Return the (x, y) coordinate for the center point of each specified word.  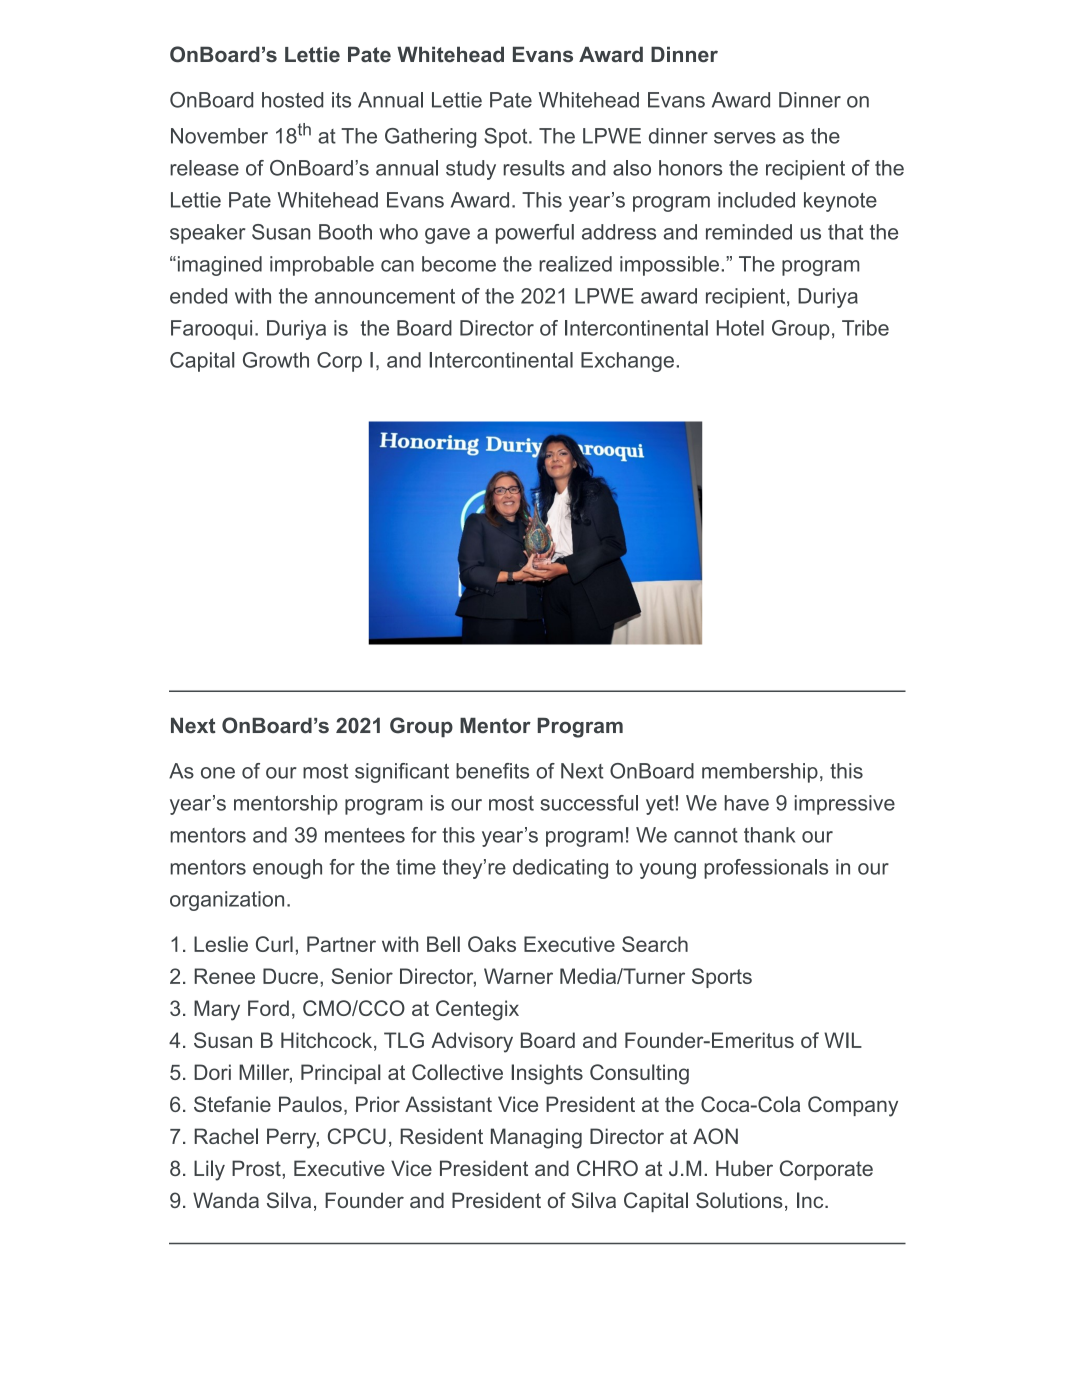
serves (745, 138)
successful (589, 803)
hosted (292, 100)
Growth (276, 360)
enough (287, 869)
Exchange (627, 362)
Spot (507, 138)
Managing (536, 1138)
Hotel (740, 328)
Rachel (226, 1136)
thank (769, 835)
